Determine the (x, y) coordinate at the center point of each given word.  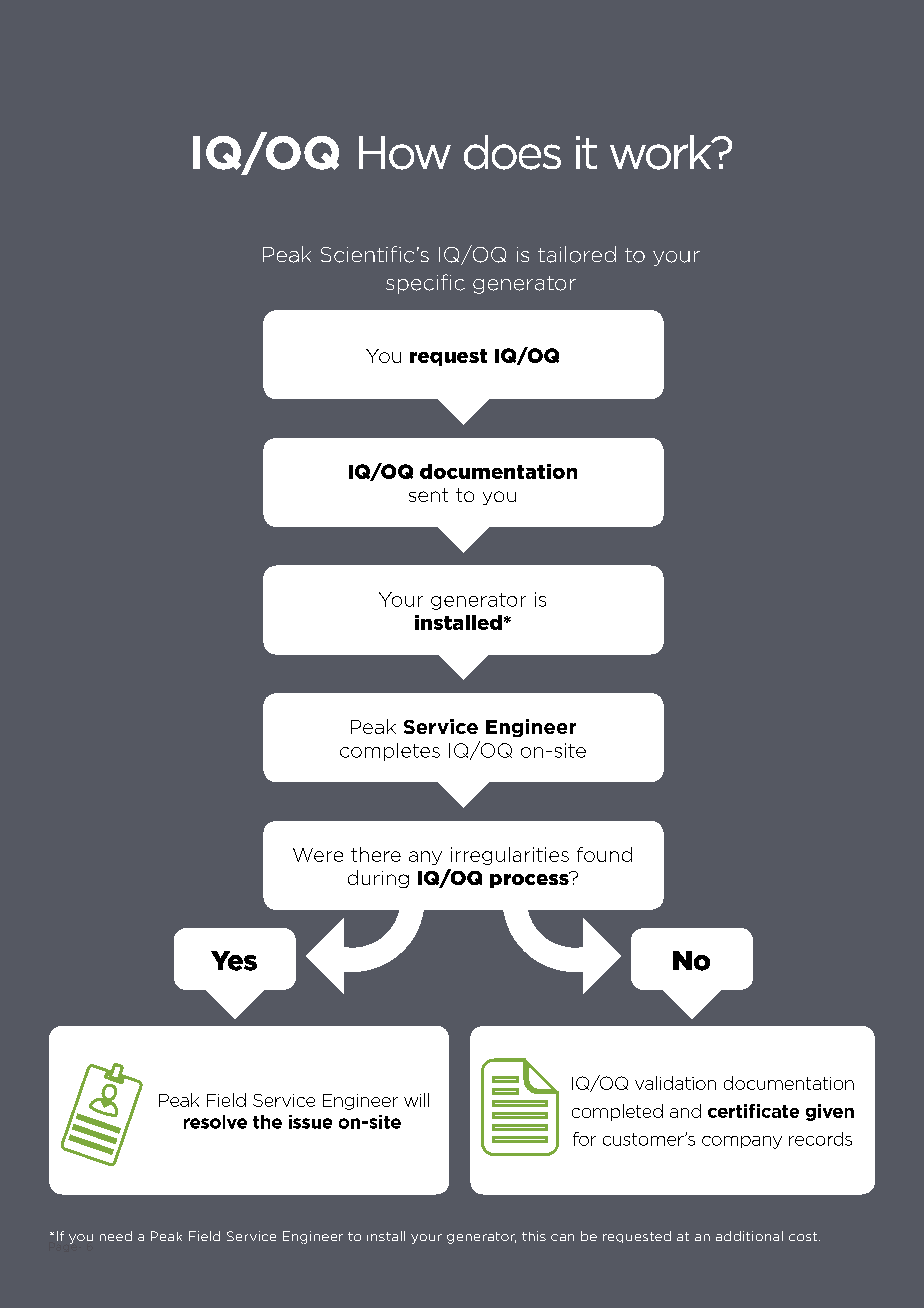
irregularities (510, 856)
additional (749, 1236)
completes (390, 752)
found (604, 854)
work (662, 152)
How (405, 153)
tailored (577, 254)
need (116, 1236)
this (534, 1236)
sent (428, 495)
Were (318, 855)
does (512, 152)
